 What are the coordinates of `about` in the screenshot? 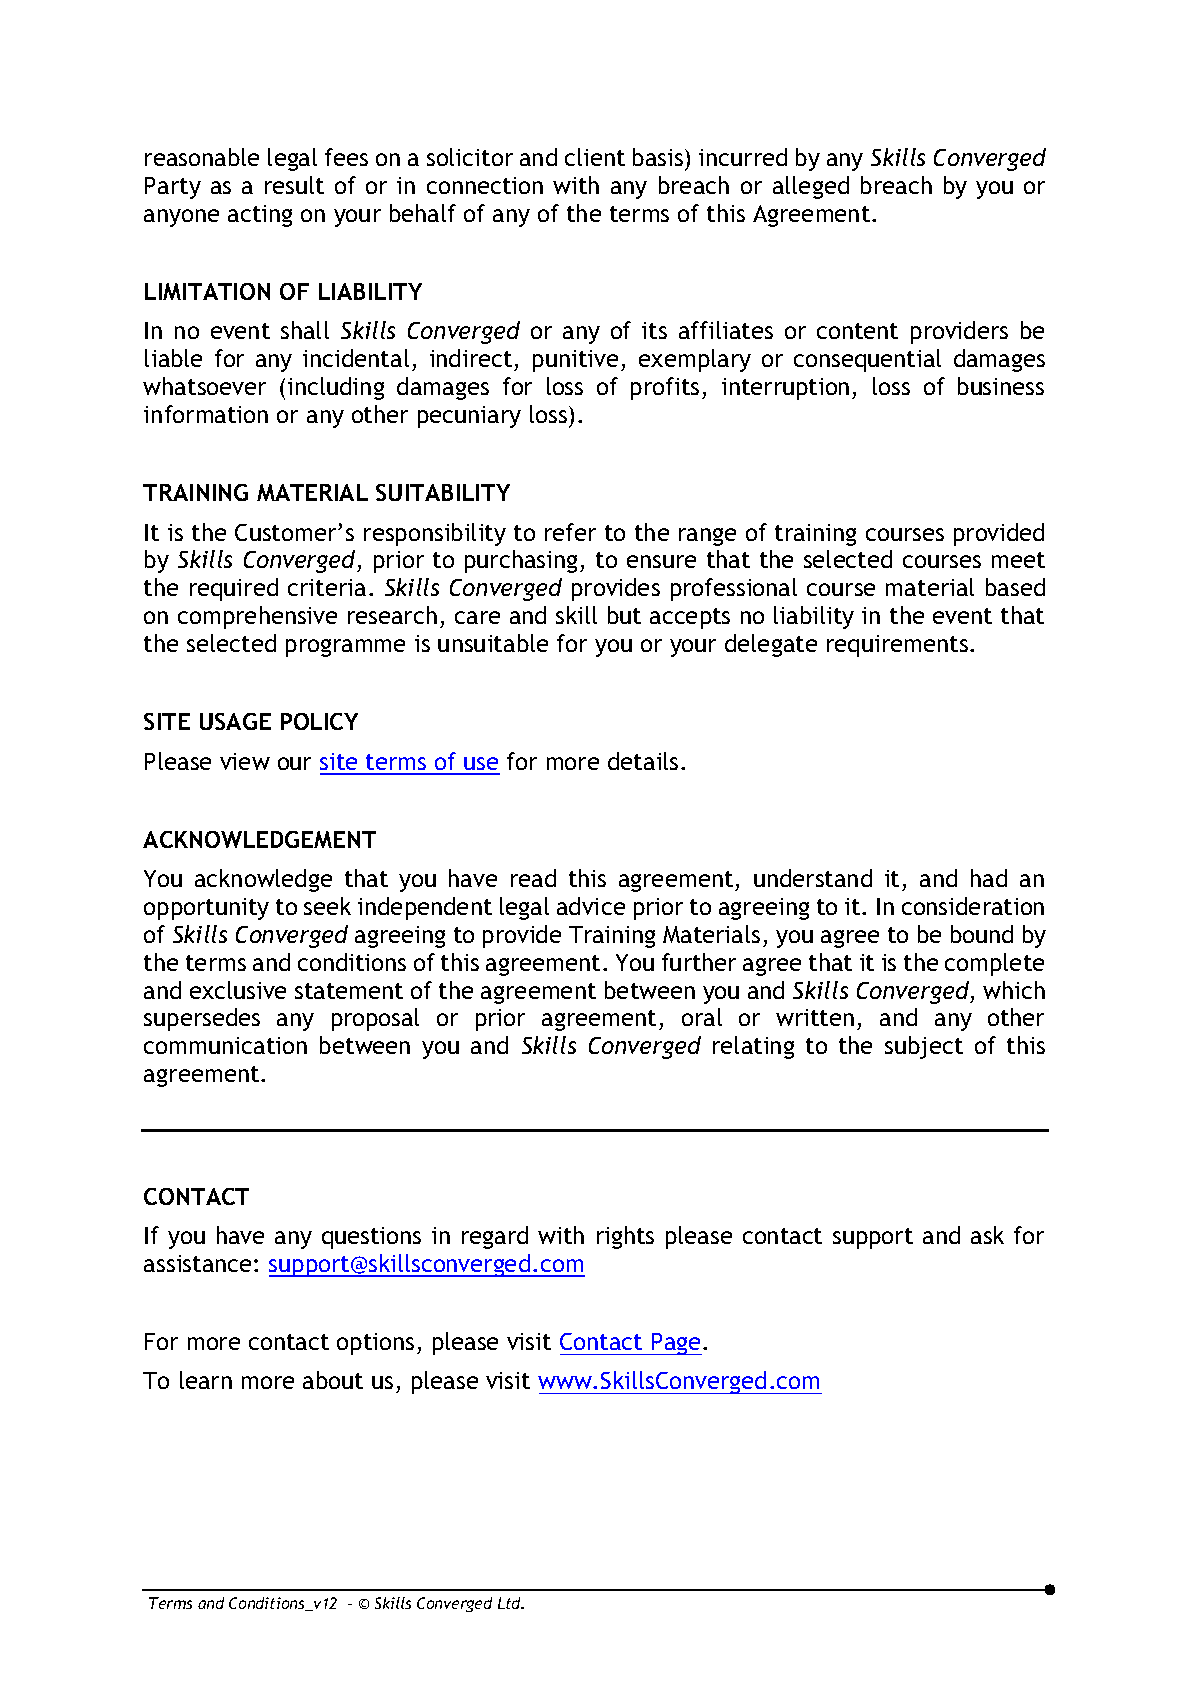 It's located at (333, 1380).
